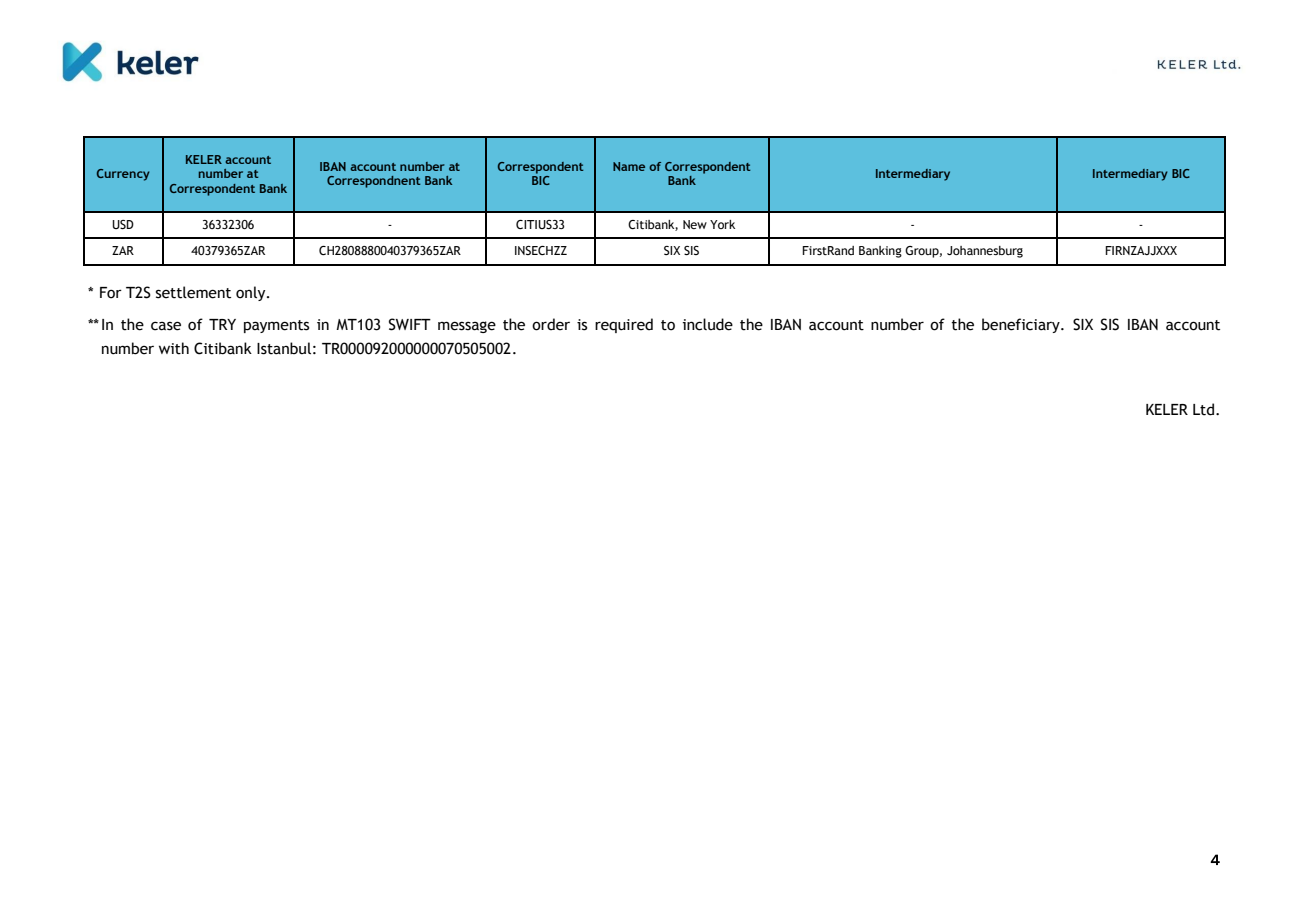 This document has width=1309, height=924. I want to click on USD, so click(123, 224).
